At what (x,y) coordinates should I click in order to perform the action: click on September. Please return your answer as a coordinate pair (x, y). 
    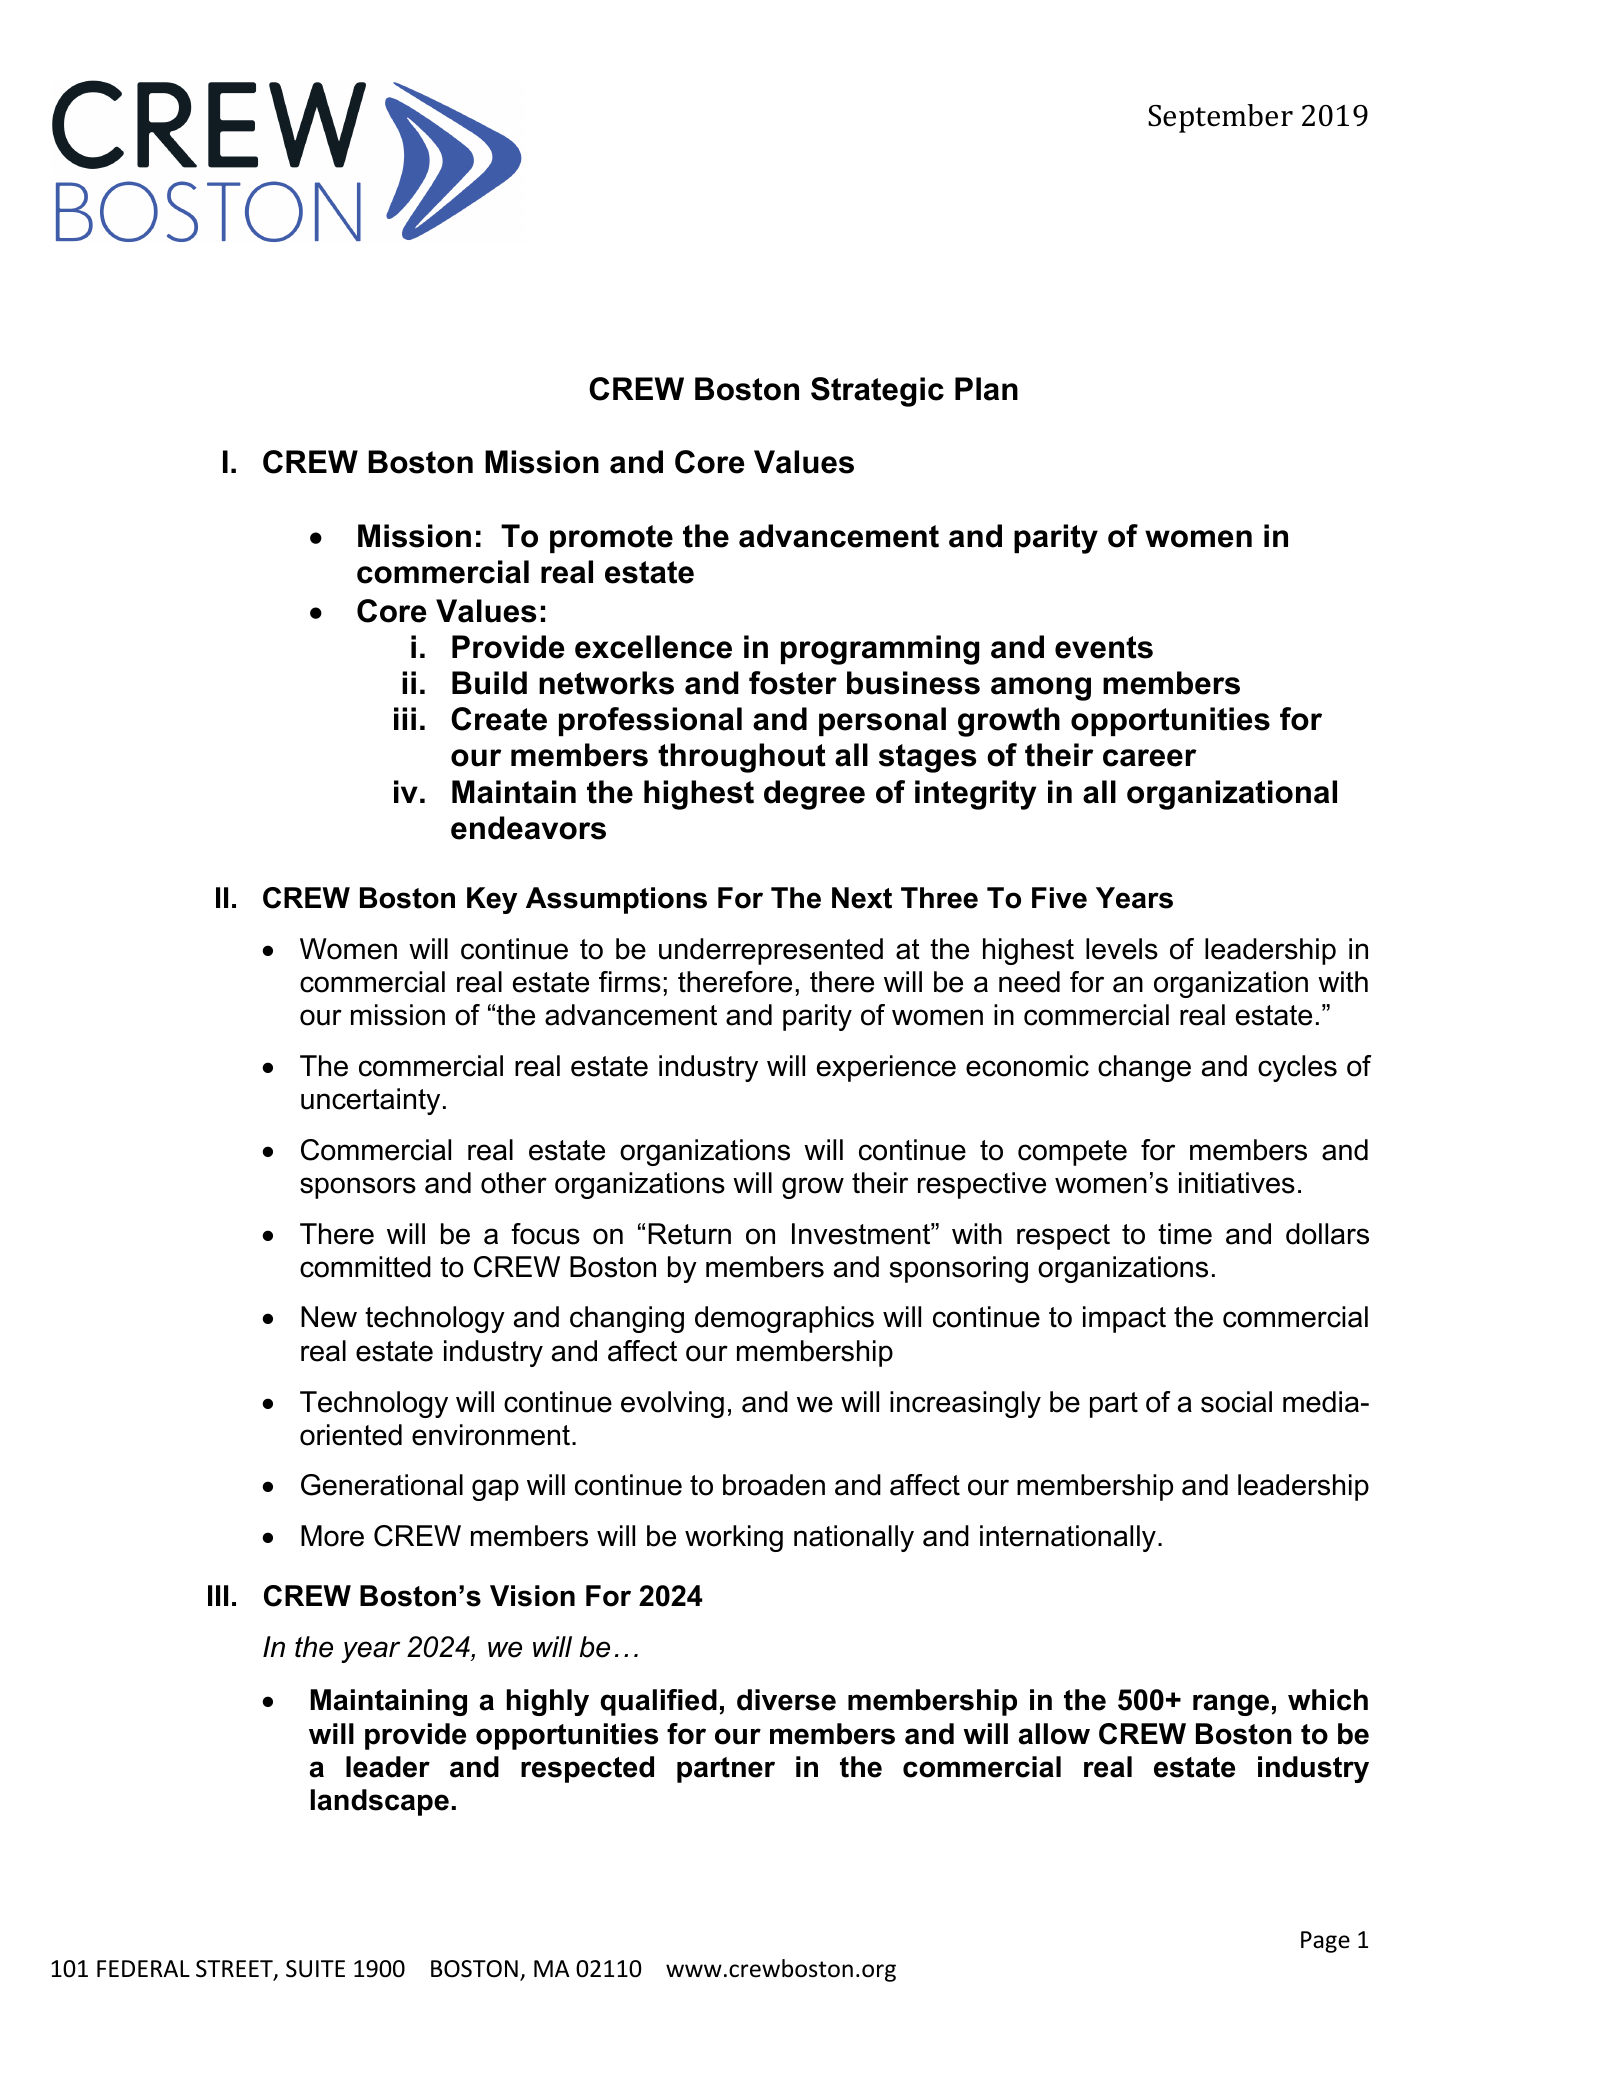
    Looking at the image, I should click on (1220, 118).
